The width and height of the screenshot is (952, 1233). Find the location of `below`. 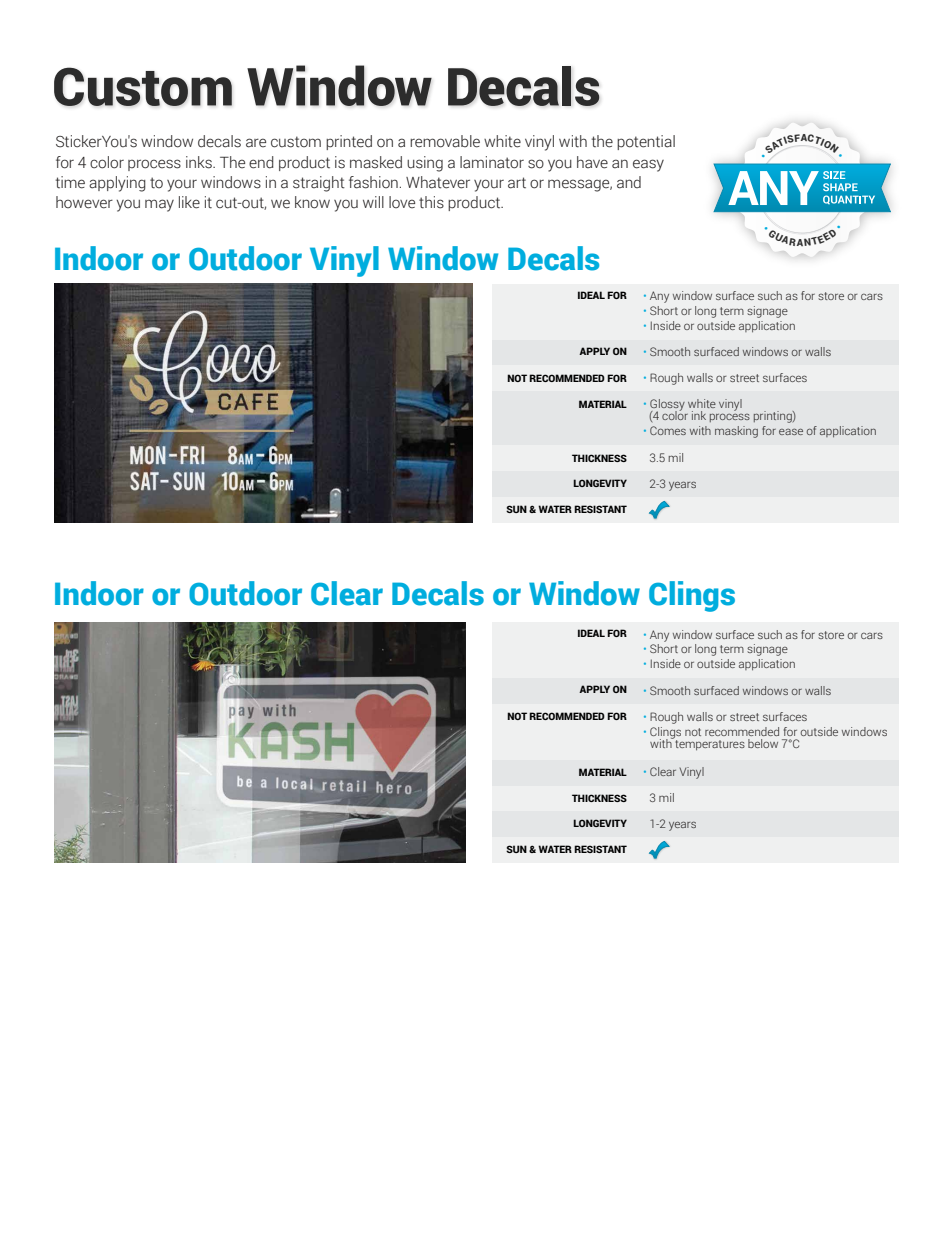

below is located at coordinates (763, 743).
